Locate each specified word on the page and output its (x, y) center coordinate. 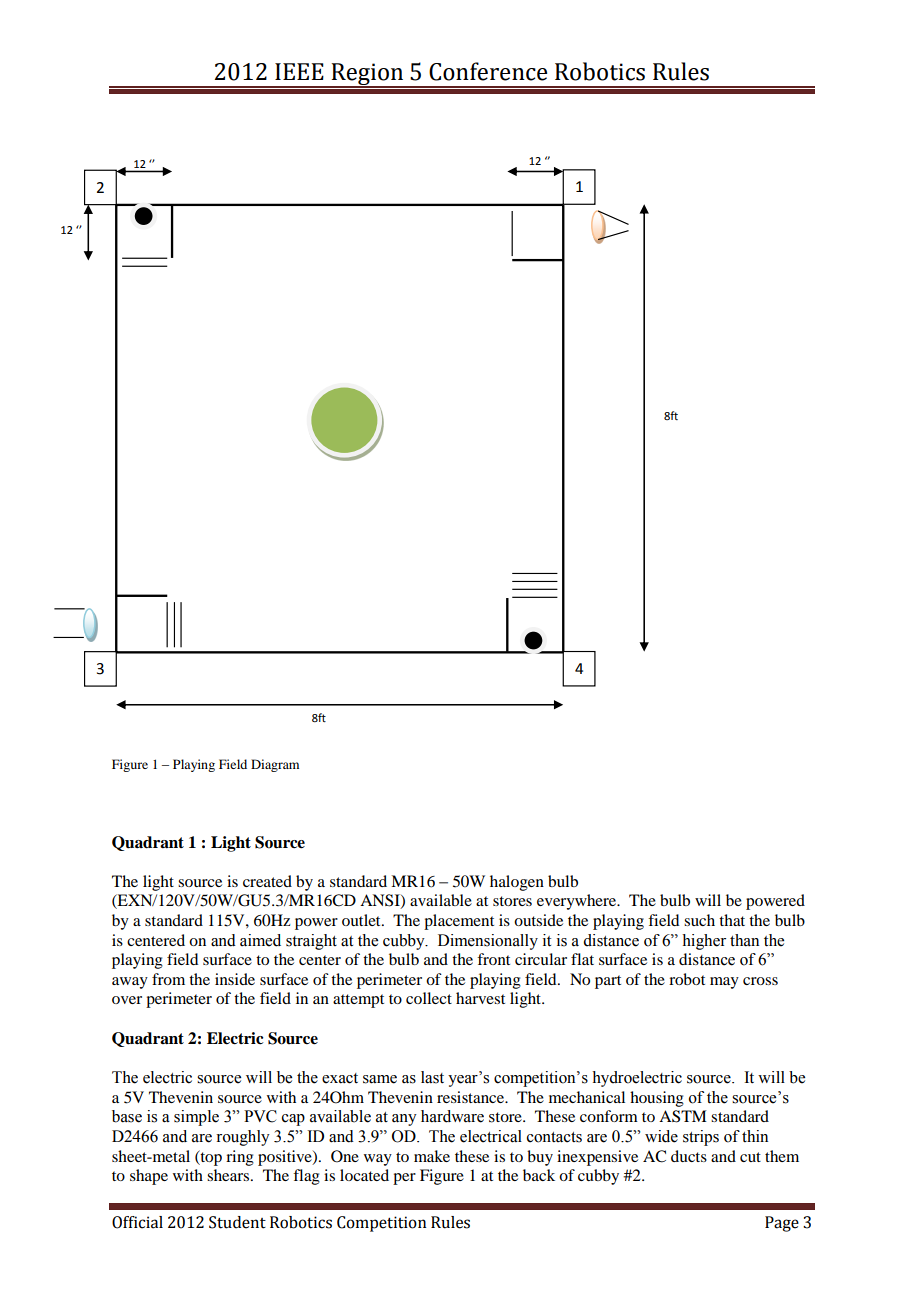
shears (229, 1175)
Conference (488, 71)
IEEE (299, 71)
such (699, 920)
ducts (689, 1156)
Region (367, 75)
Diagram (275, 765)
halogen (517, 883)
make (432, 1156)
